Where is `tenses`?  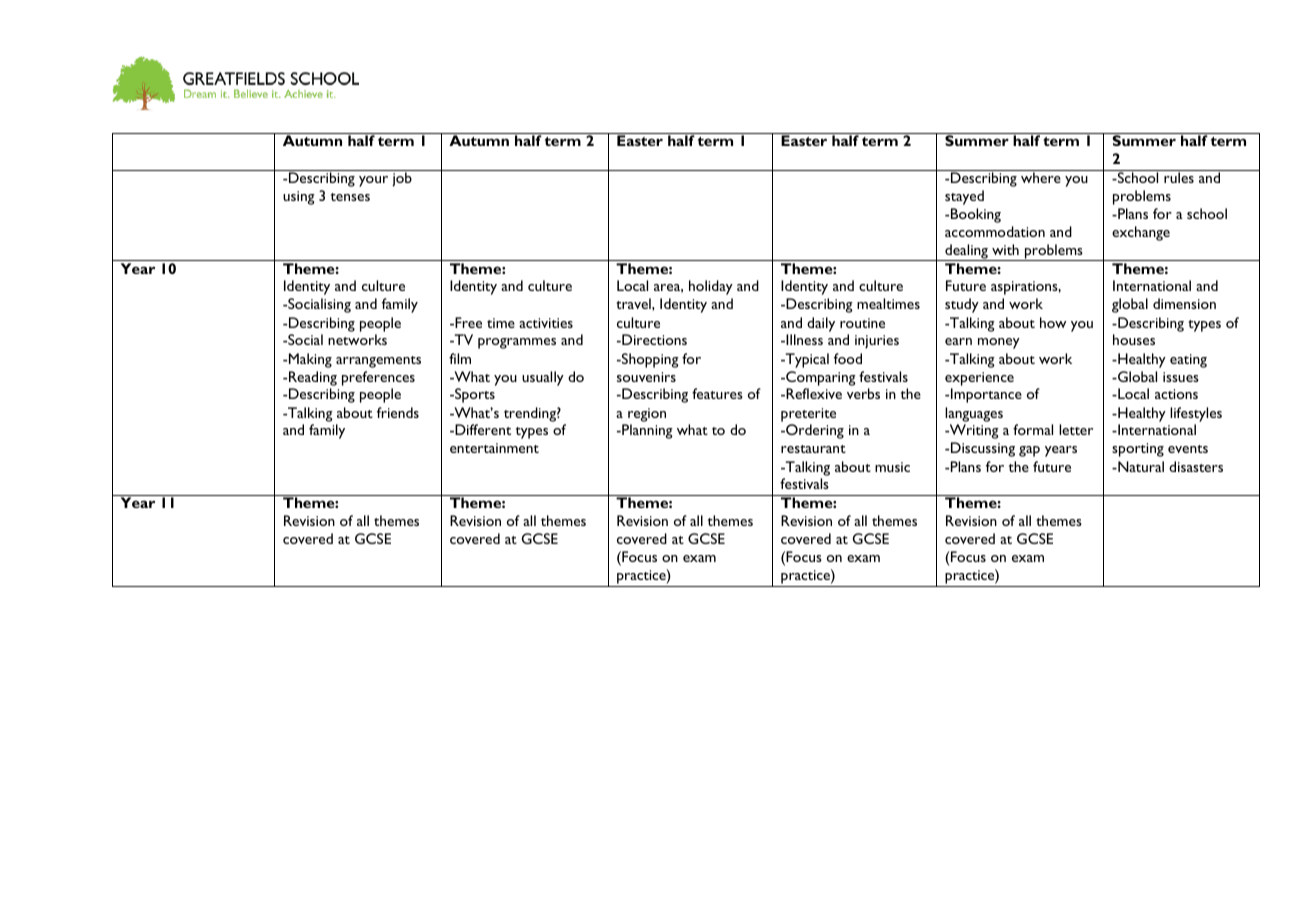 tenses is located at coordinates (350, 197).
